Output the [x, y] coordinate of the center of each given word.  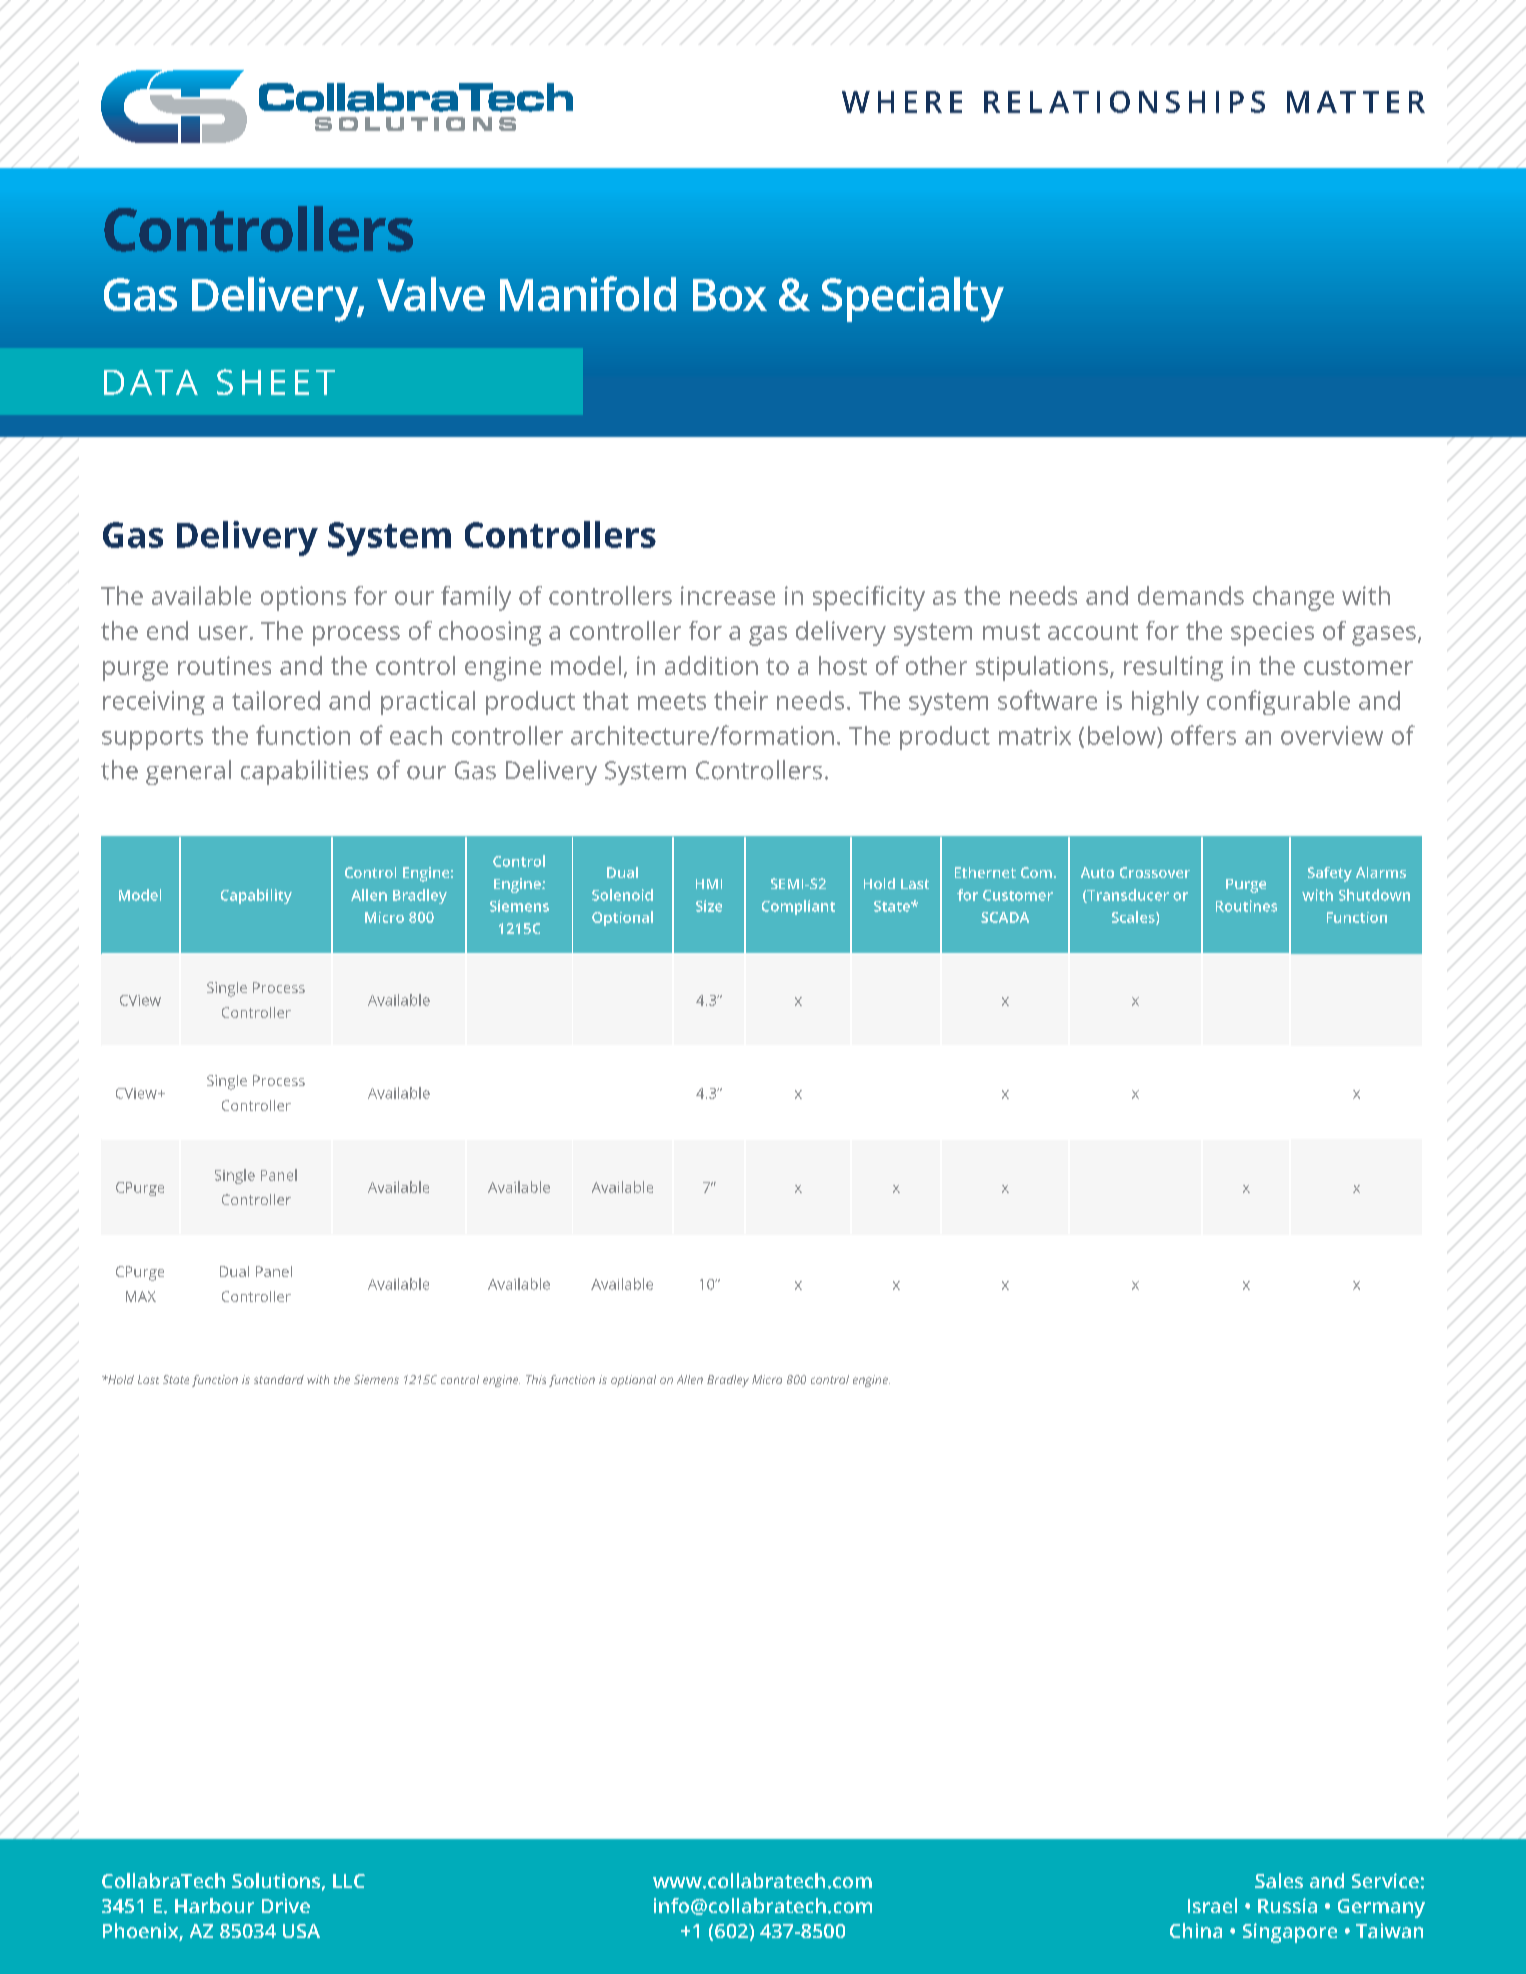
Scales [1134, 918]
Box [730, 295]
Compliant [798, 907]
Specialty [913, 299]
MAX [141, 1296]
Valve [431, 294]
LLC [349, 1881]
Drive [286, 1905]
